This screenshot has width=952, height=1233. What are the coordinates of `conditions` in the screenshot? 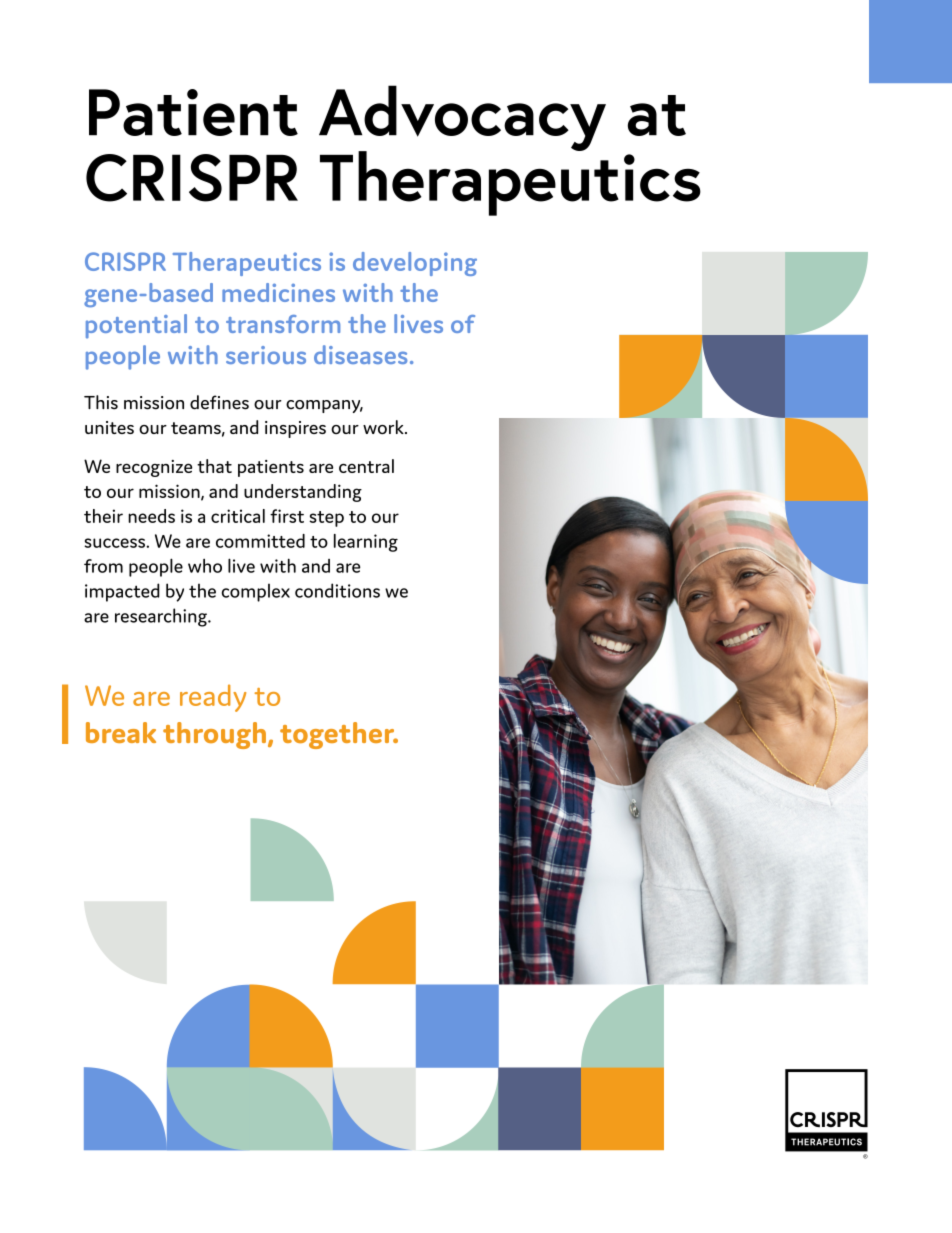 It's located at (337, 590).
